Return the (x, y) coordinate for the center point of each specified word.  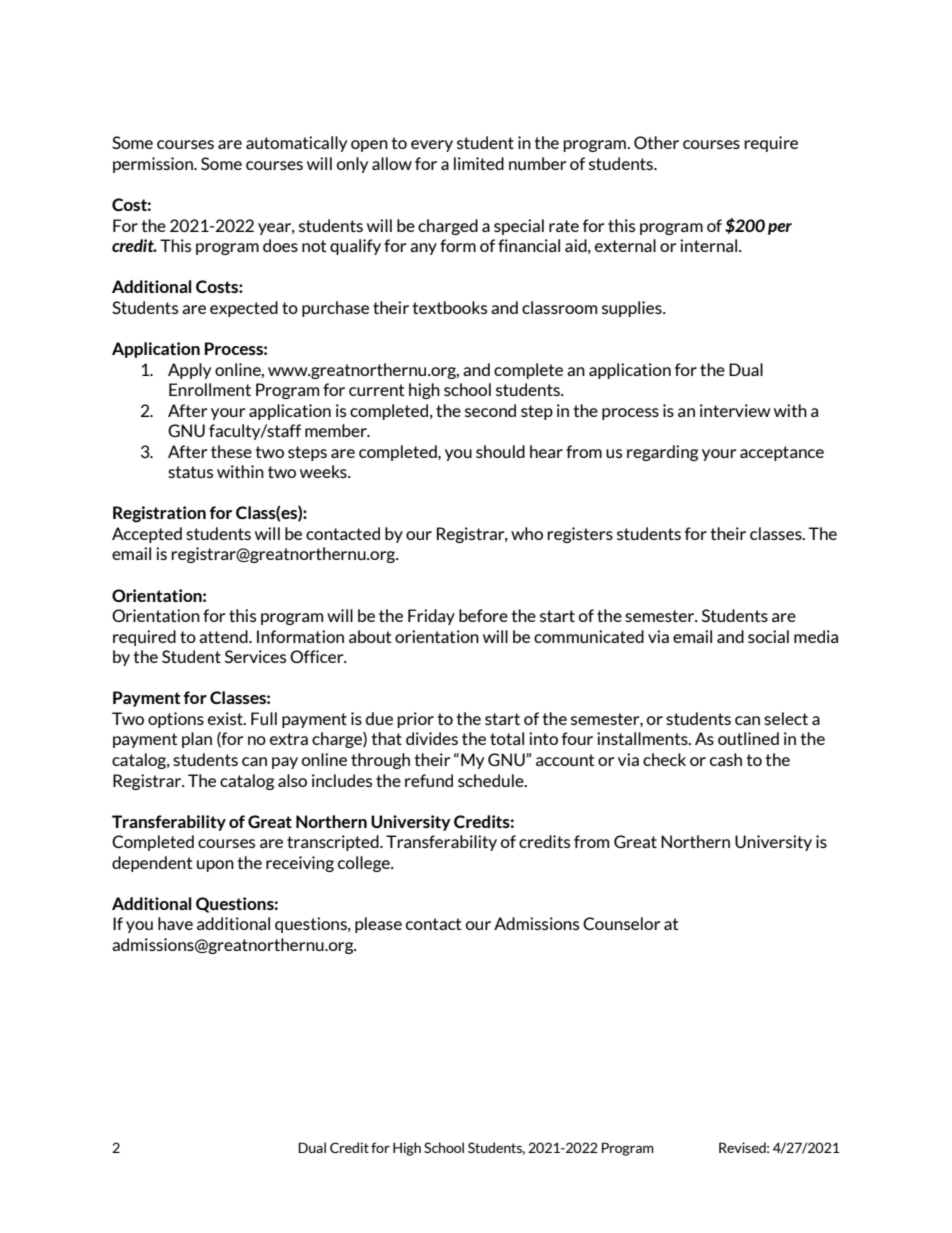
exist (226, 718)
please (378, 925)
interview (735, 410)
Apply (189, 371)
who (527, 533)
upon (215, 866)
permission (154, 165)
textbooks (449, 307)
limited (479, 163)
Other (656, 142)
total (507, 738)
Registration (159, 514)
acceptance (782, 453)
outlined (748, 738)
